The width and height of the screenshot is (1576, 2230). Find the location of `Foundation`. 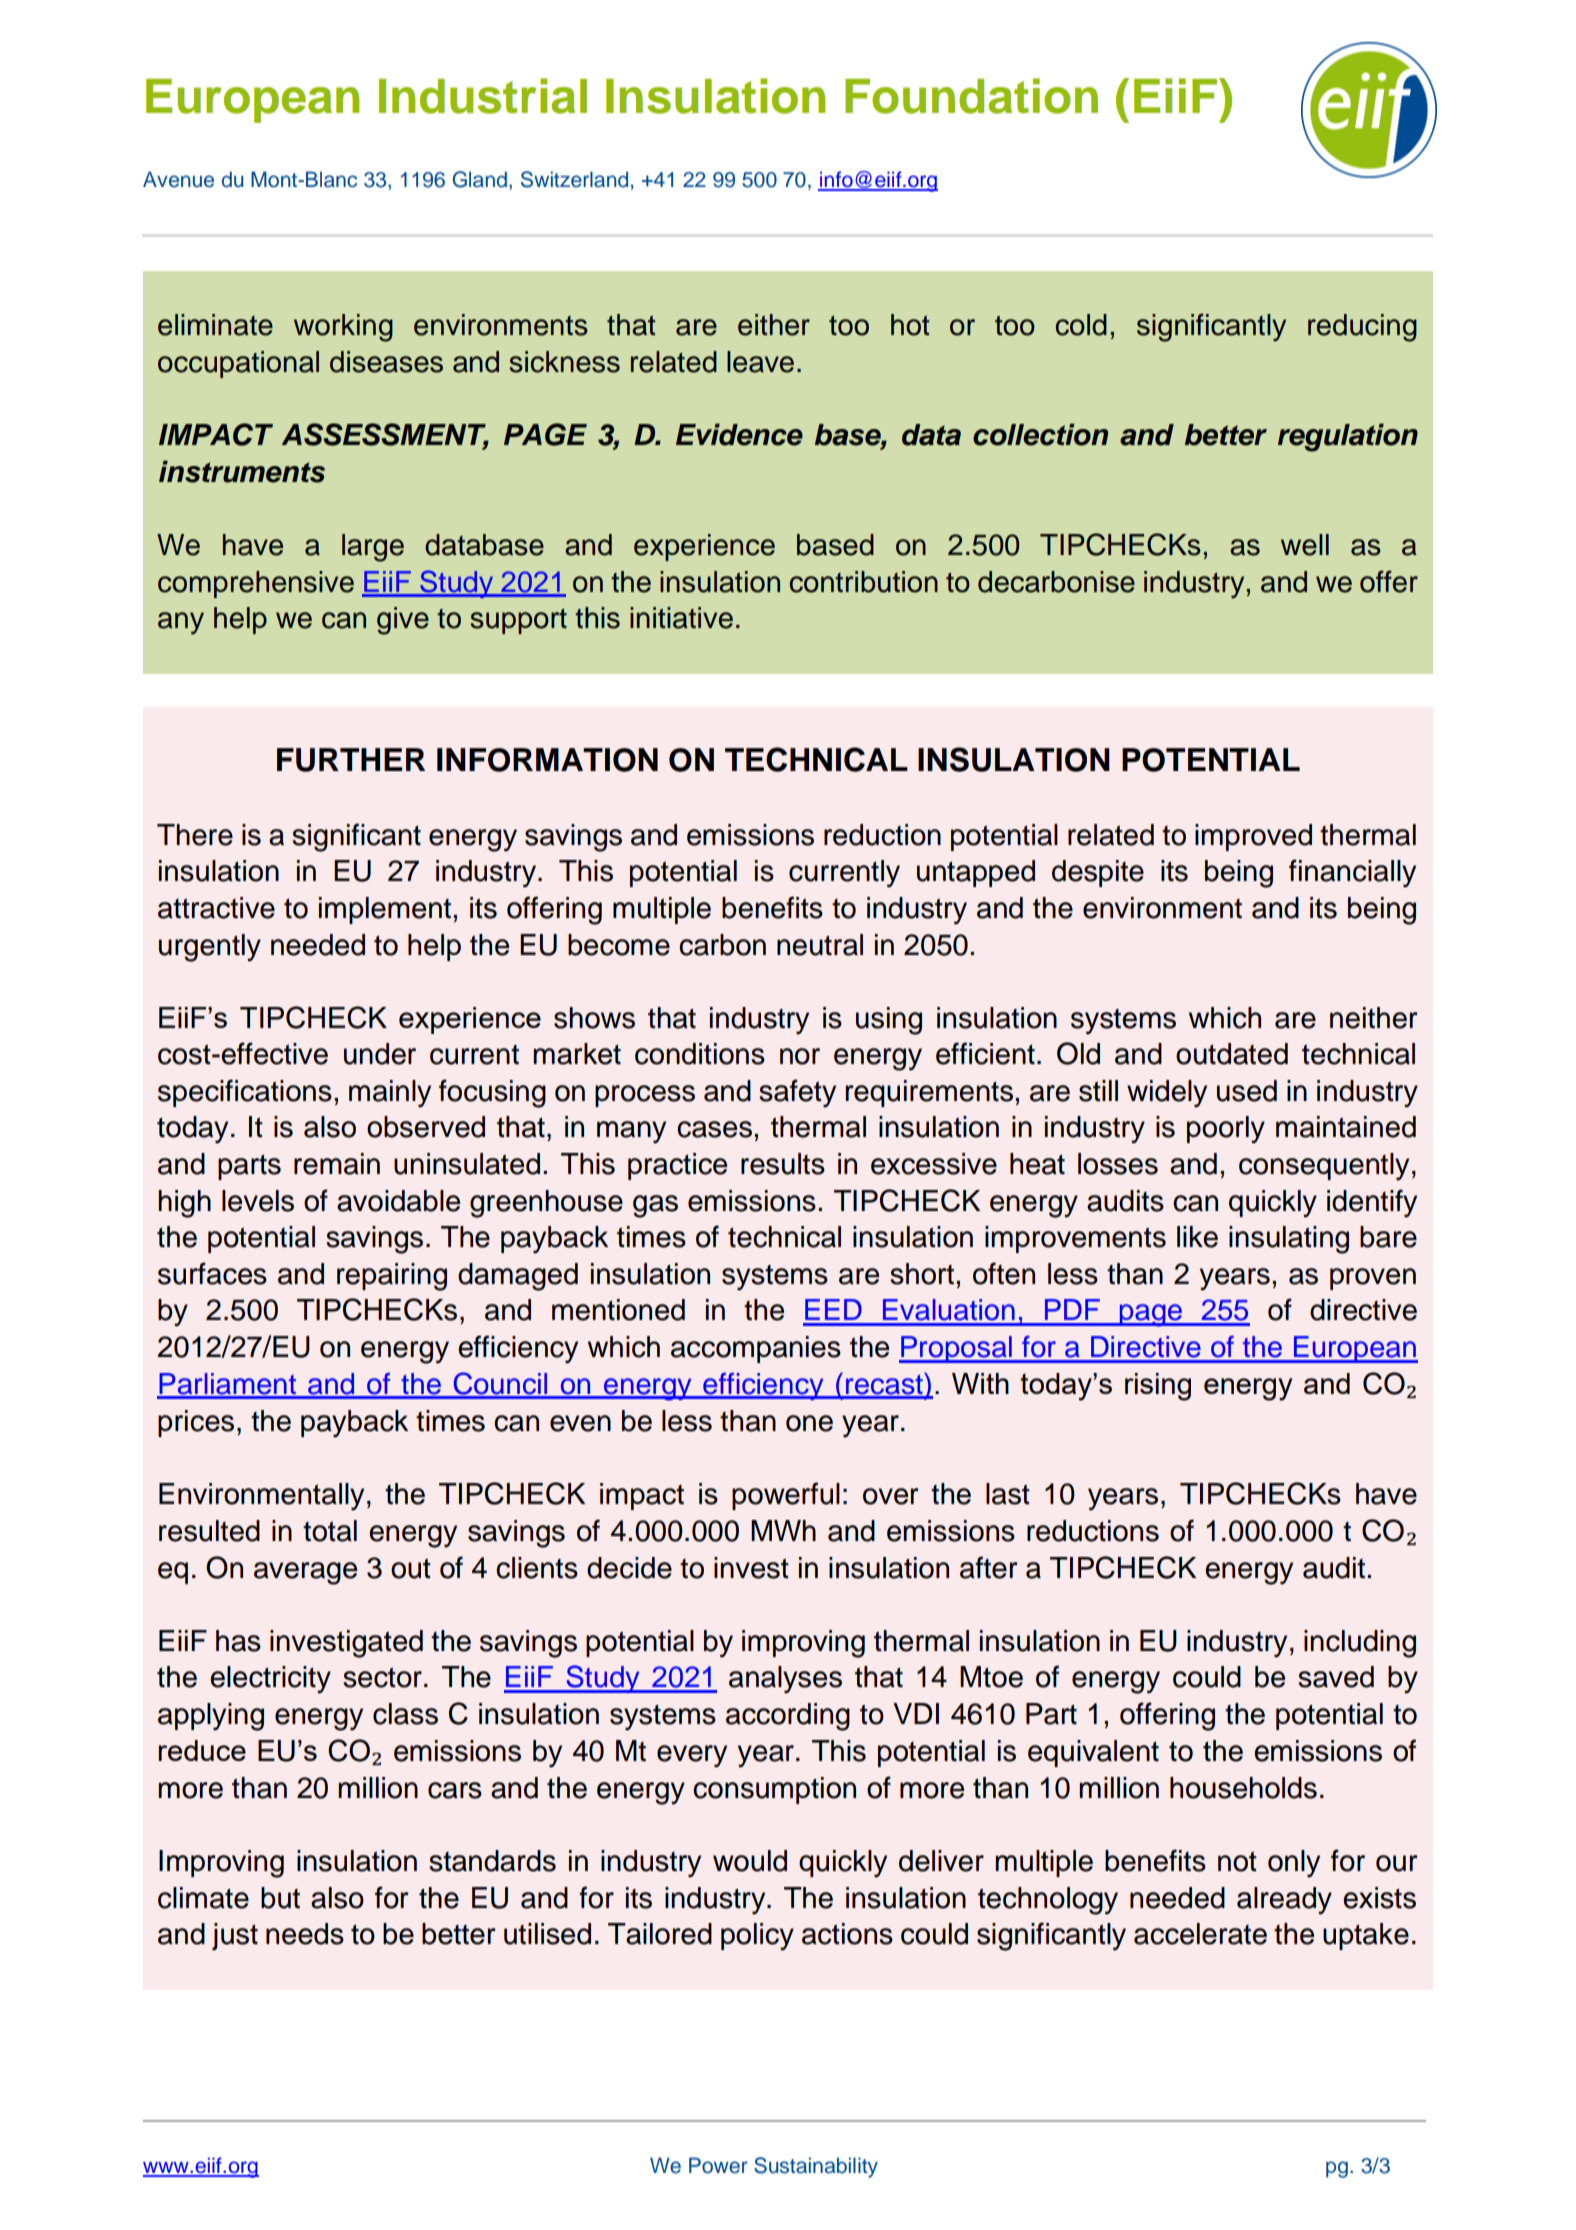

Foundation is located at coordinates (971, 96).
